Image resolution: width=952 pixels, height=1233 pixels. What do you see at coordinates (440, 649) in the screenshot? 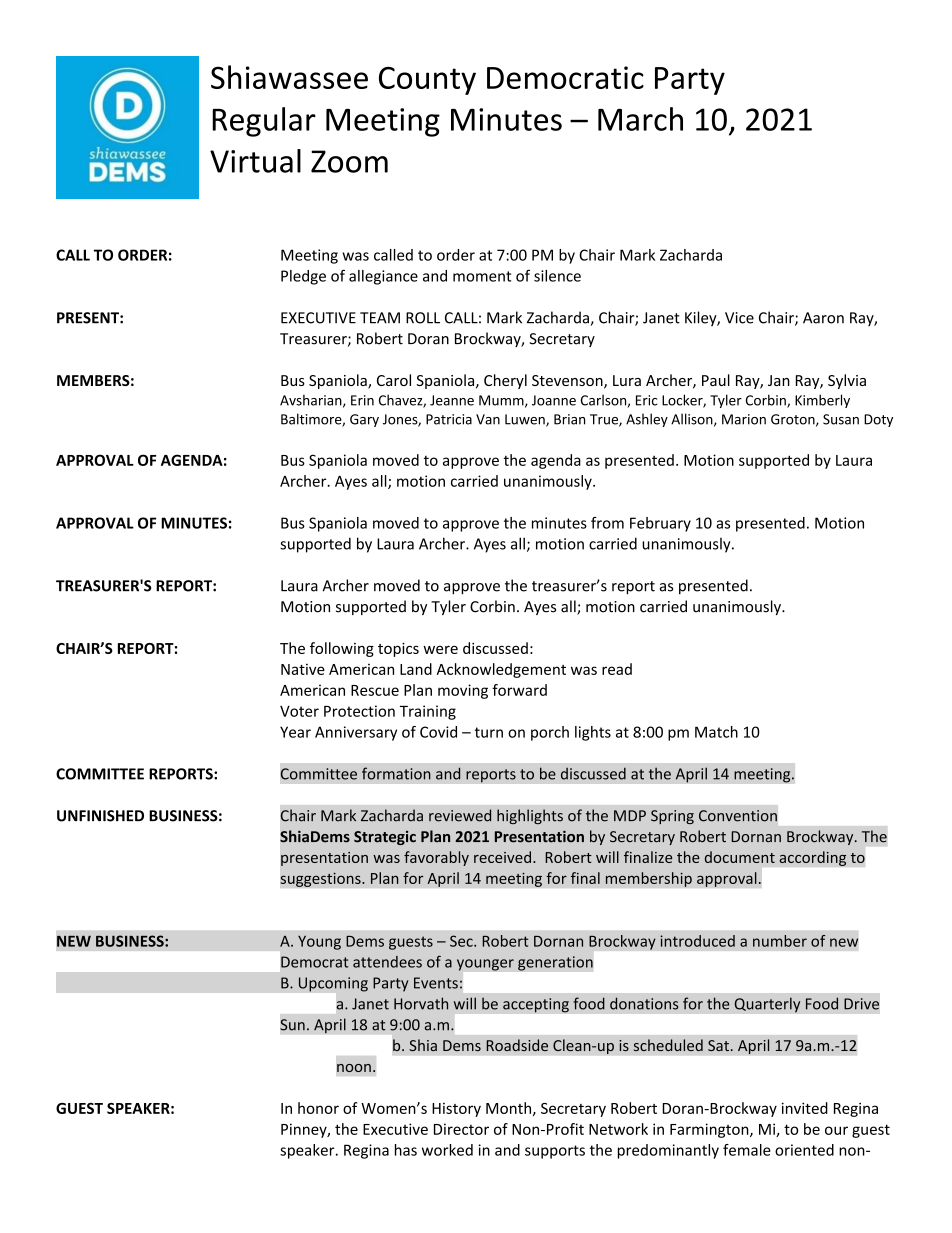
I see `were` at bounding box center [440, 649].
